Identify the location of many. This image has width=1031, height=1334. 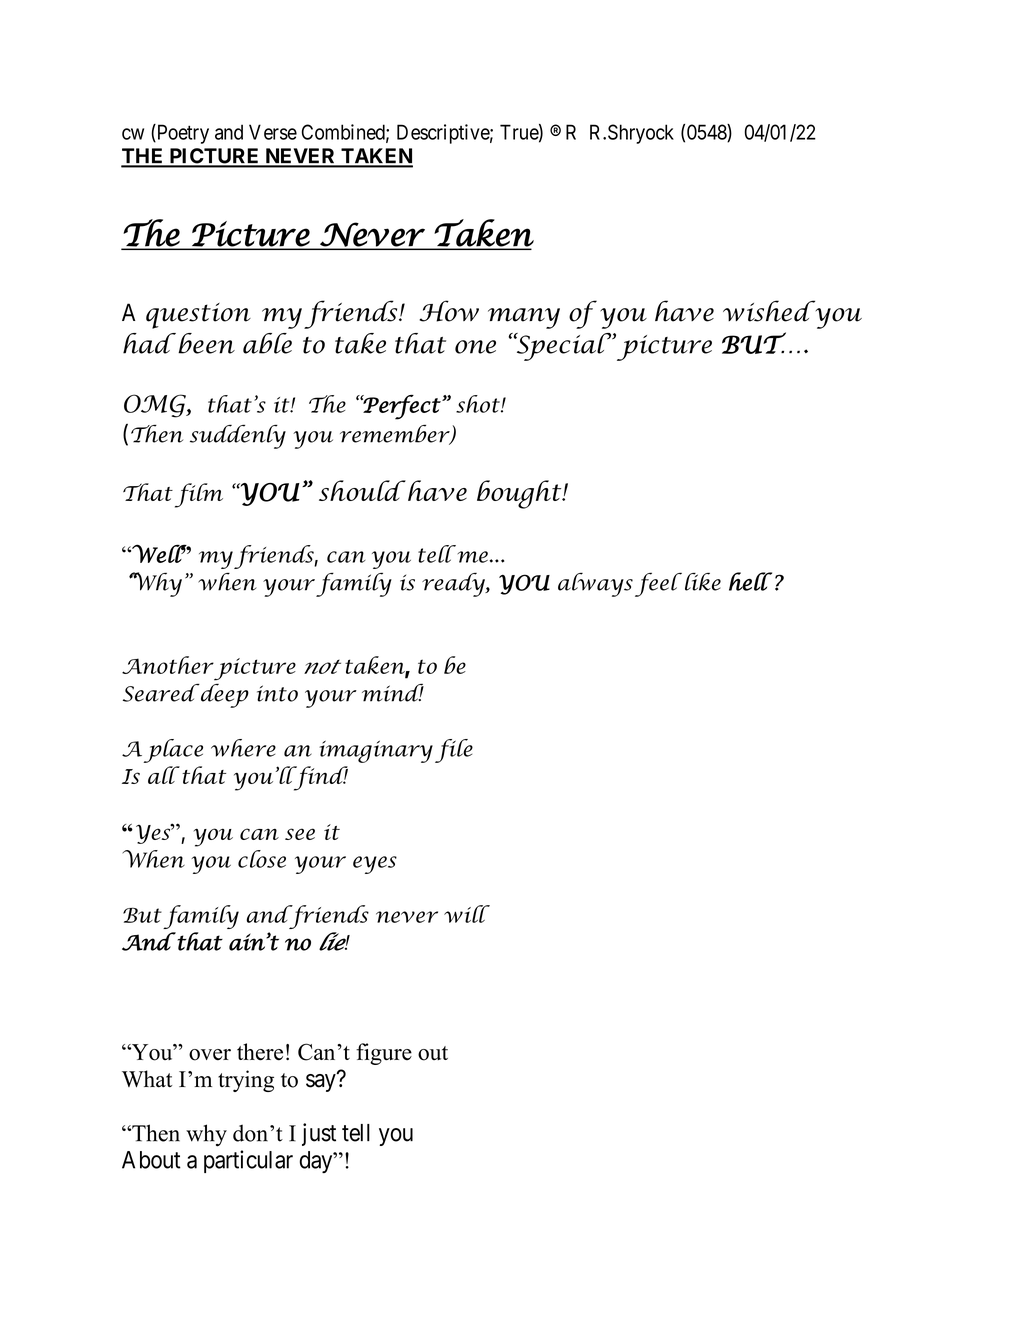
(524, 318).
